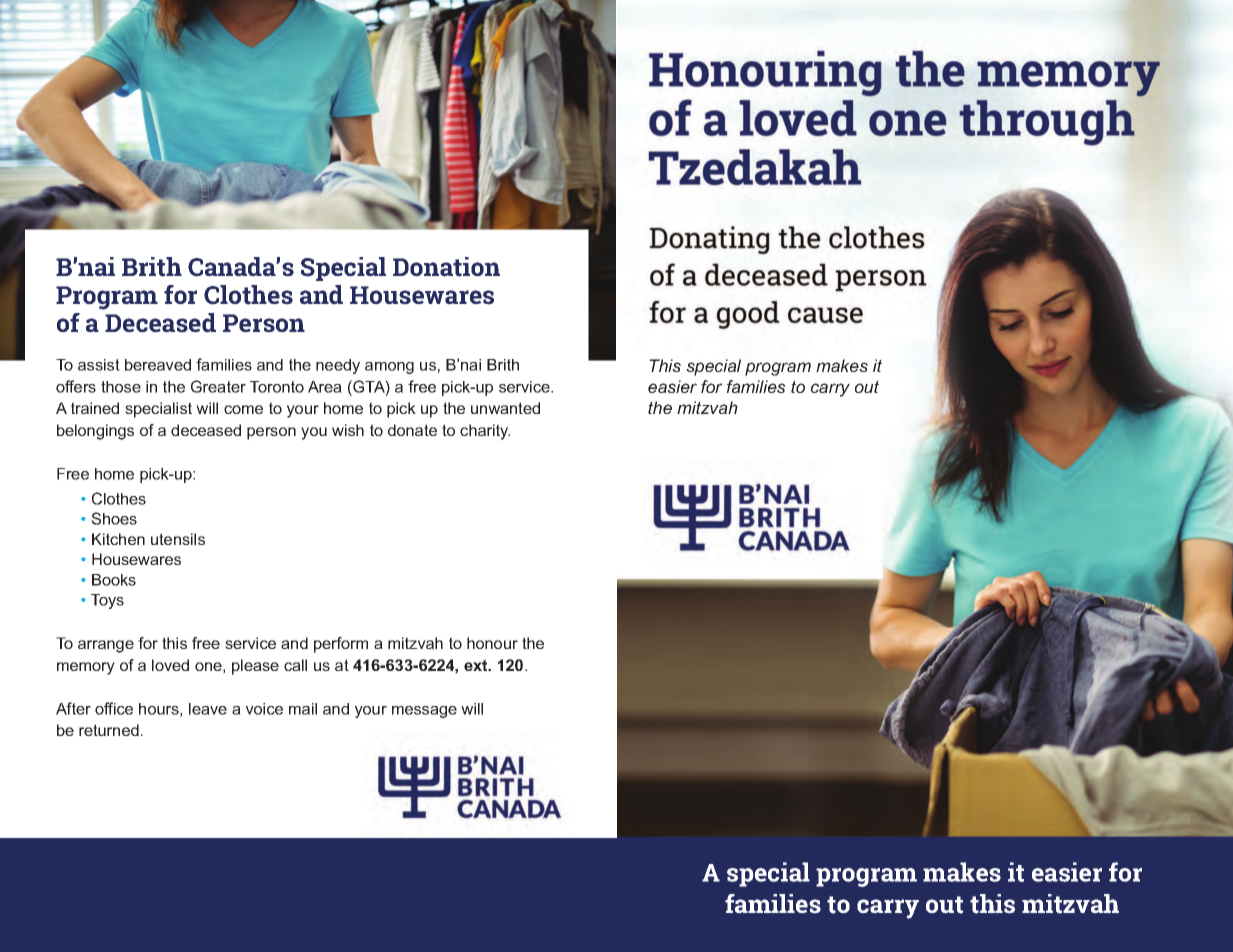  Describe the element at coordinates (389, 368) in the screenshot. I see `among` at that location.
